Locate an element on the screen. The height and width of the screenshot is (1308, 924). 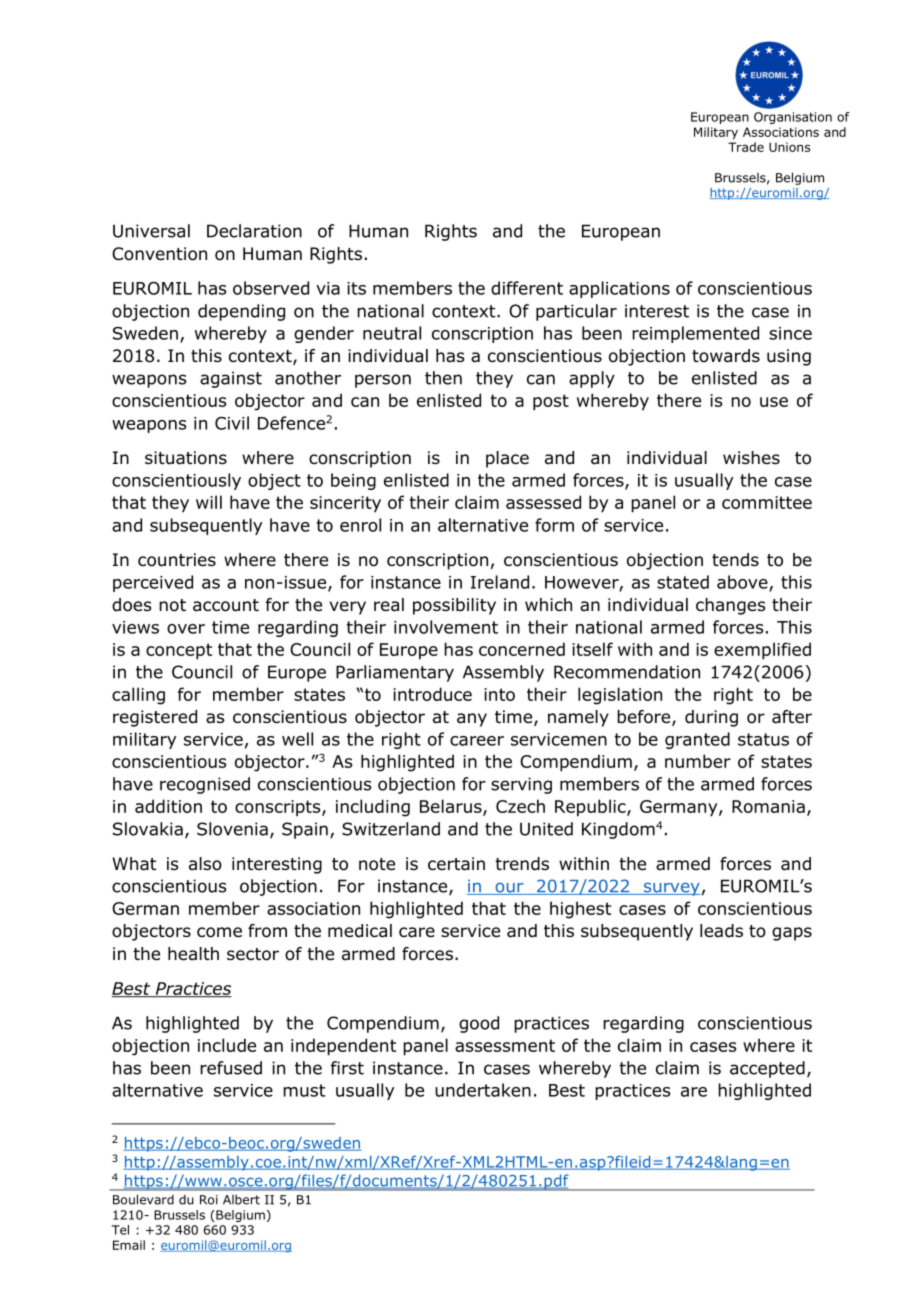
undertaken is located at coordinates (483, 1090).
